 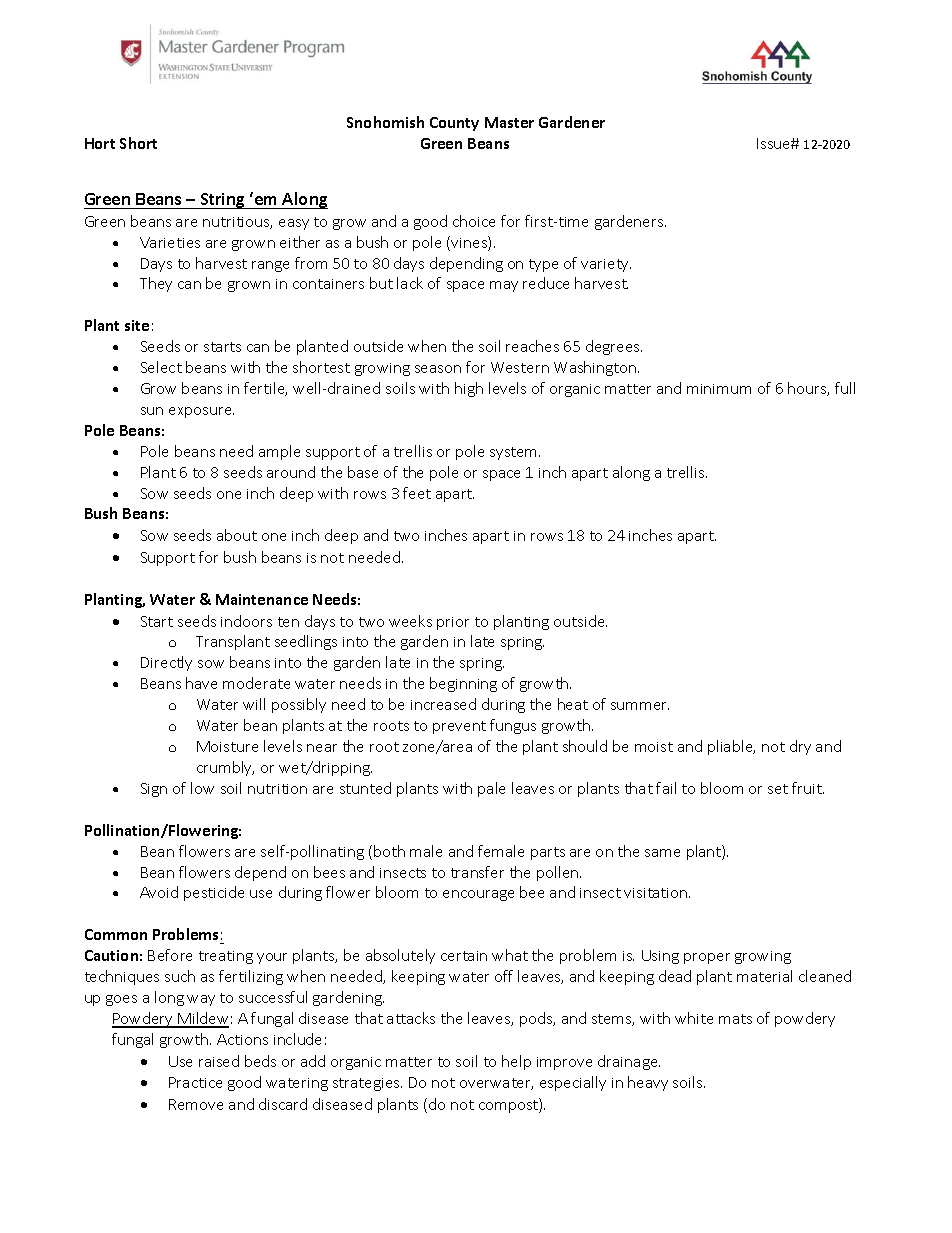 What do you see at coordinates (469, 389) in the image?
I see `high` at bounding box center [469, 389].
